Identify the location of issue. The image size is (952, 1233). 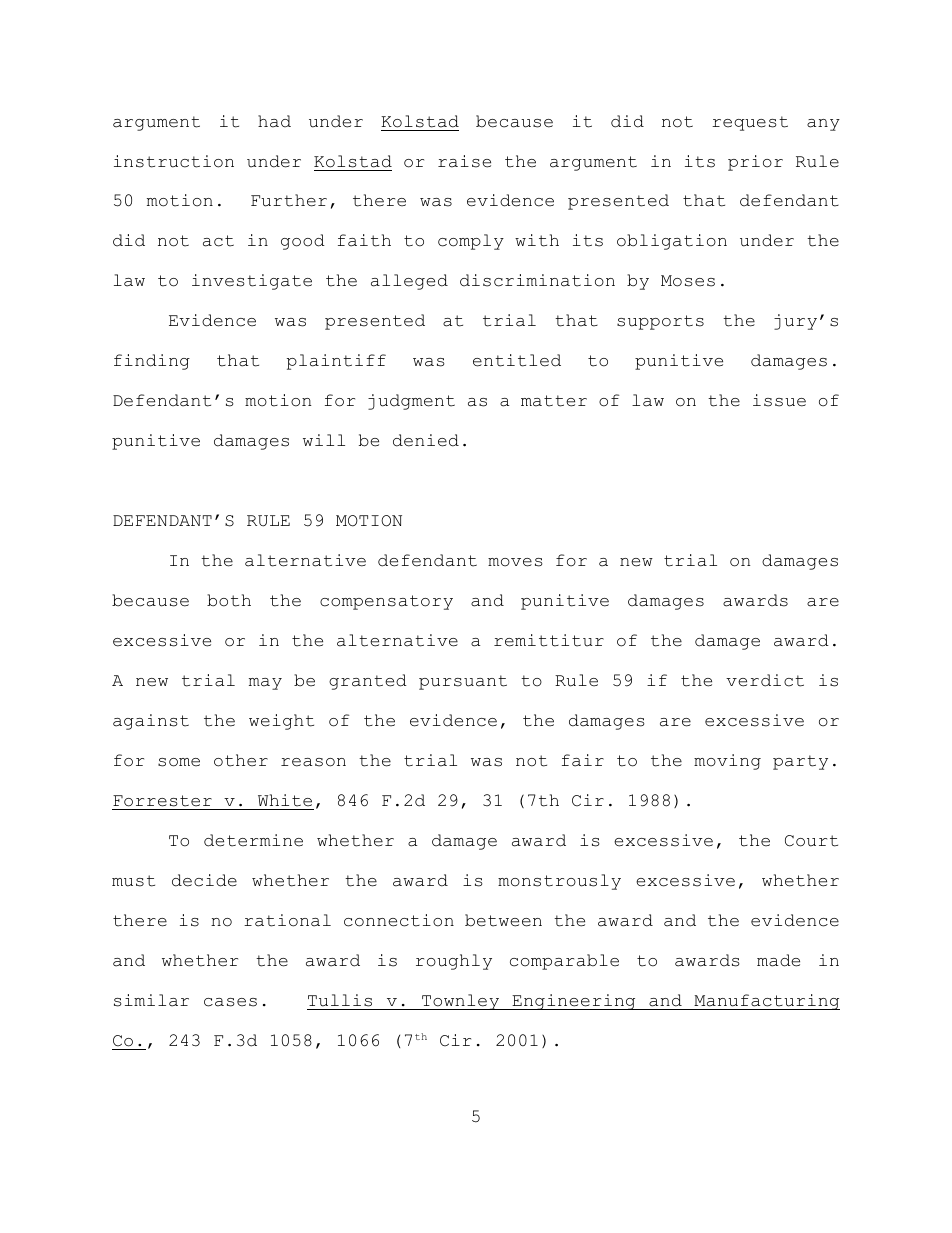
(779, 400).
